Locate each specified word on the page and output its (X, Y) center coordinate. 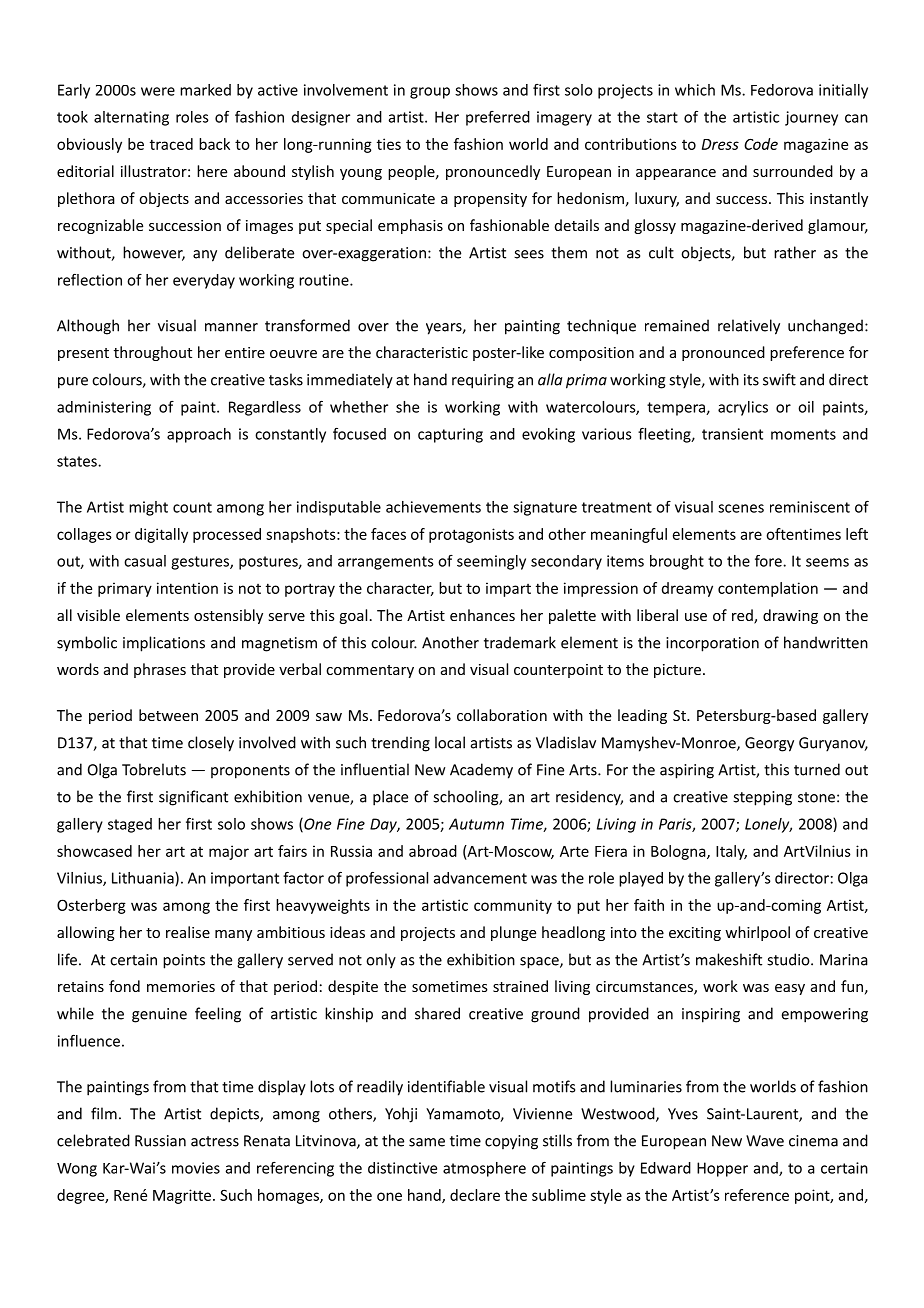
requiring (483, 381)
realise (188, 932)
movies (196, 1168)
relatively (749, 327)
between (168, 715)
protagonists (471, 535)
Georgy (769, 744)
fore (769, 561)
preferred (498, 118)
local (450, 742)
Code (761, 144)
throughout (153, 353)
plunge (513, 933)
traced (171, 144)
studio (789, 959)
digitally (161, 535)
